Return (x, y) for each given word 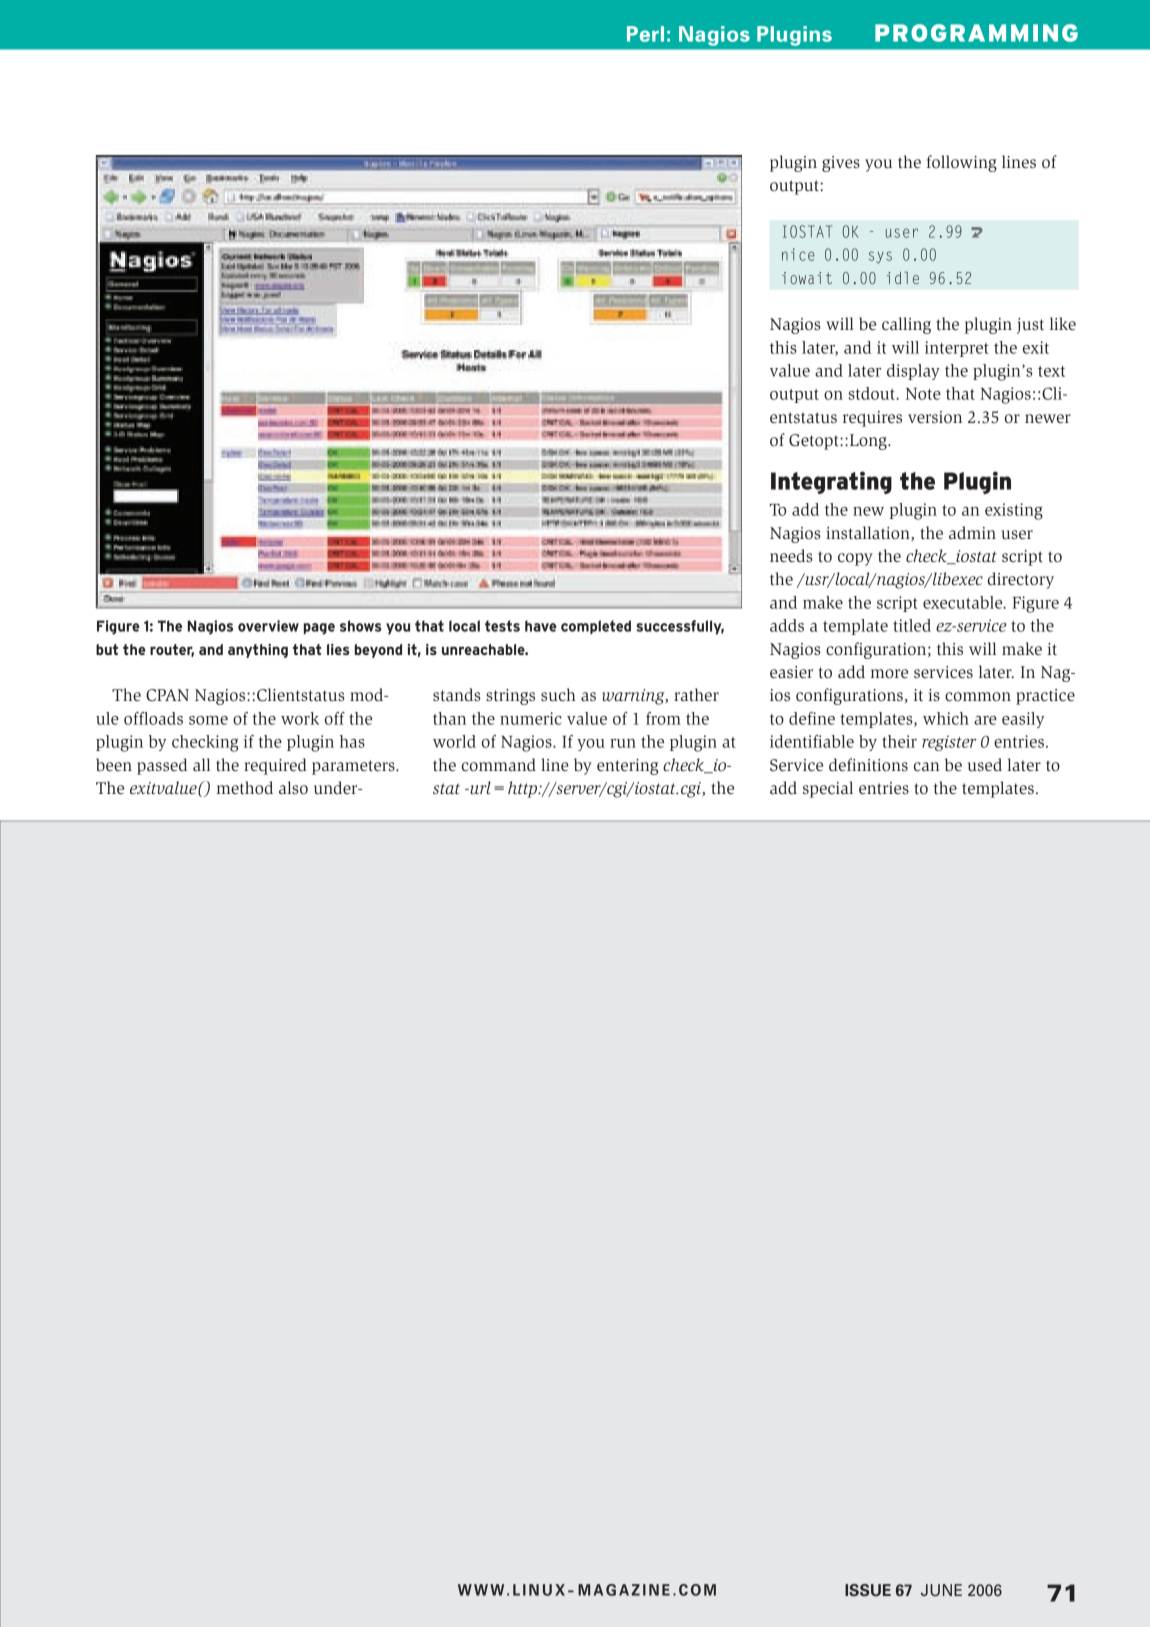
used (985, 765)
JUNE (941, 1590)
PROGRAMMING (976, 33)
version (935, 417)
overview (268, 626)
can (927, 767)
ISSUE (868, 1590)
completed (596, 627)
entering (627, 767)
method (245, 788)
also (293, 788)
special (828, 789)
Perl (645, 34)
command (499, 765)
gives (841, 164)
